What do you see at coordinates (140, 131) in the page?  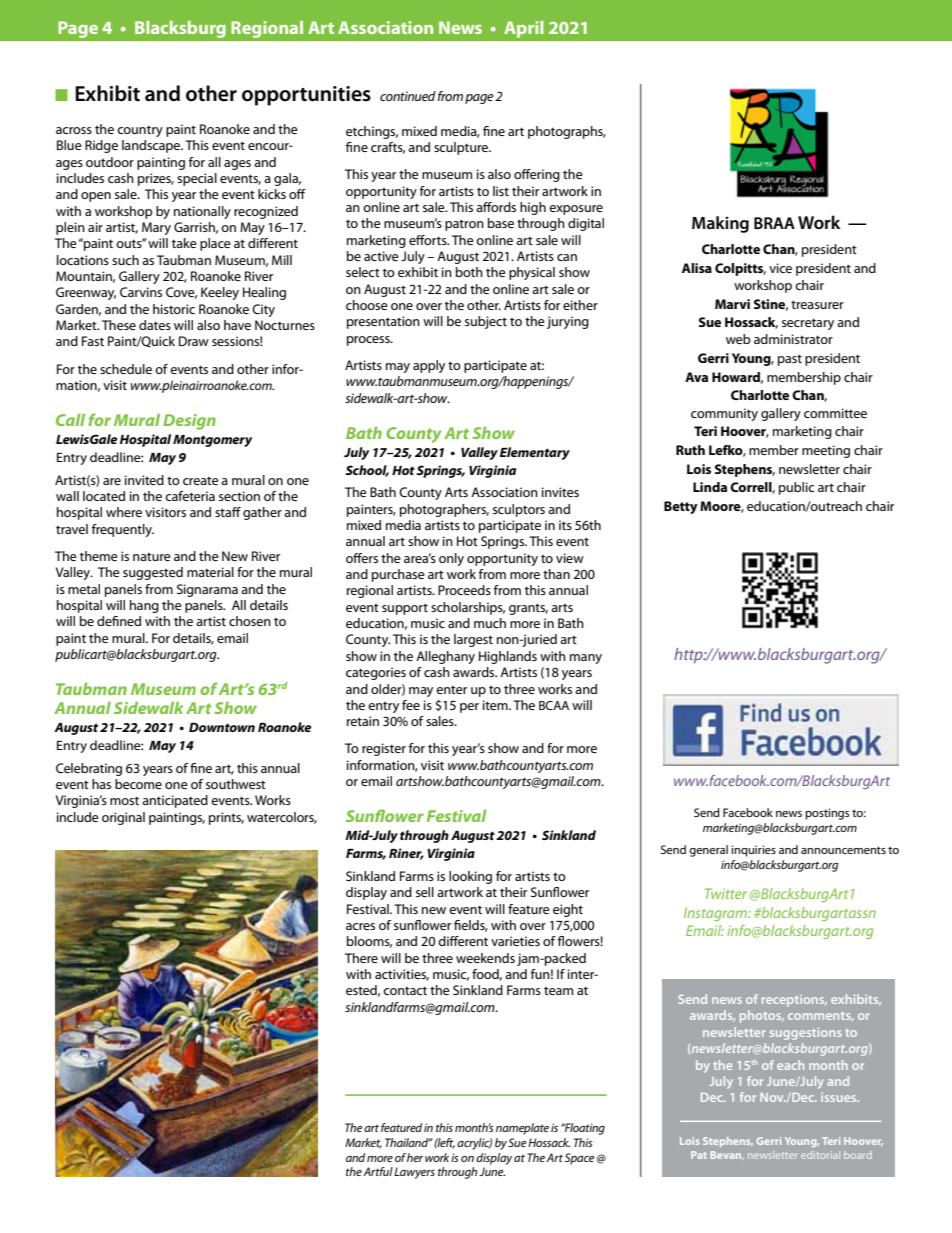 I see `country` at bounding box center [140, 131].
